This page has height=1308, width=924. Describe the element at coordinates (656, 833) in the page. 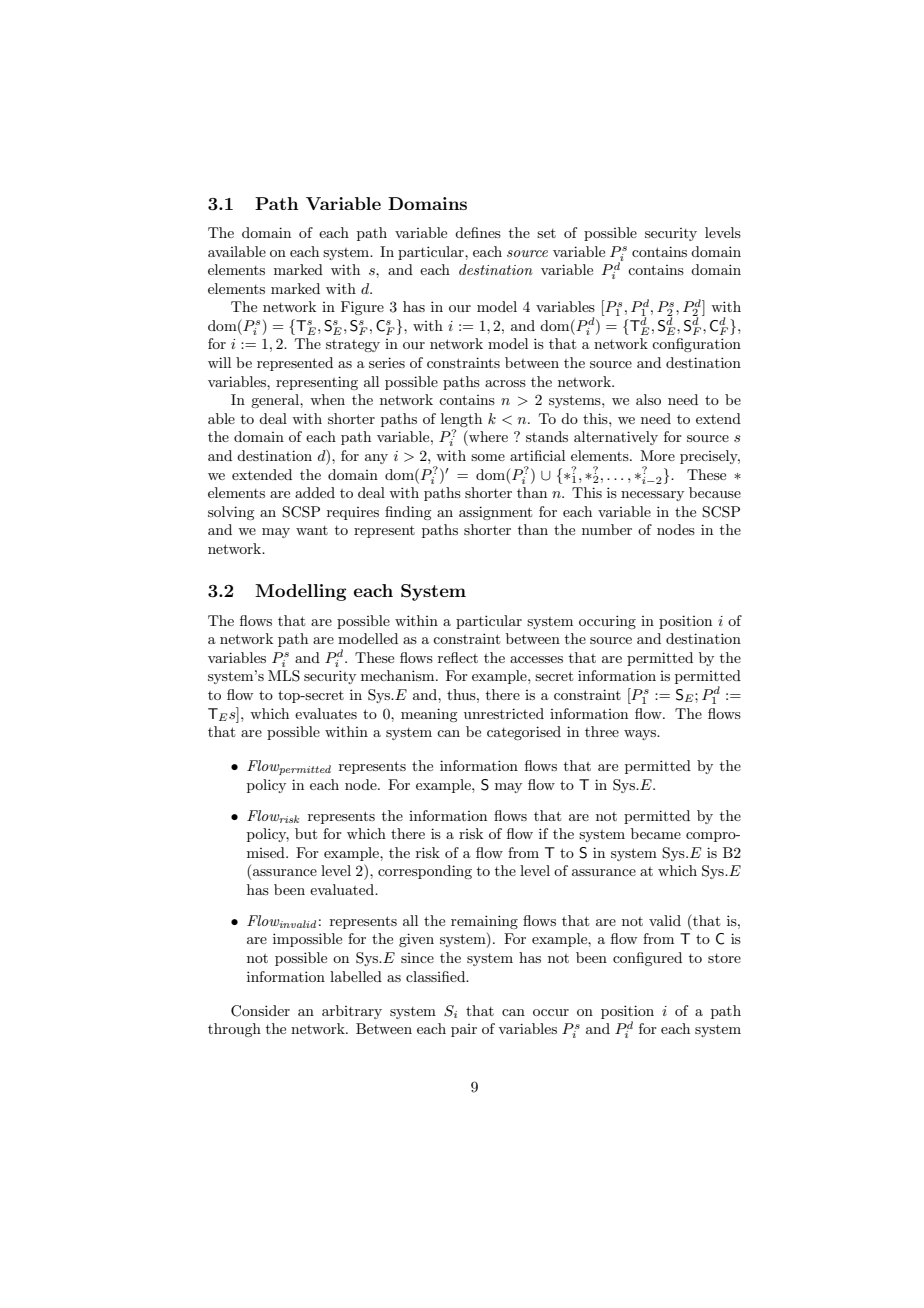

I see `became` at that location.
